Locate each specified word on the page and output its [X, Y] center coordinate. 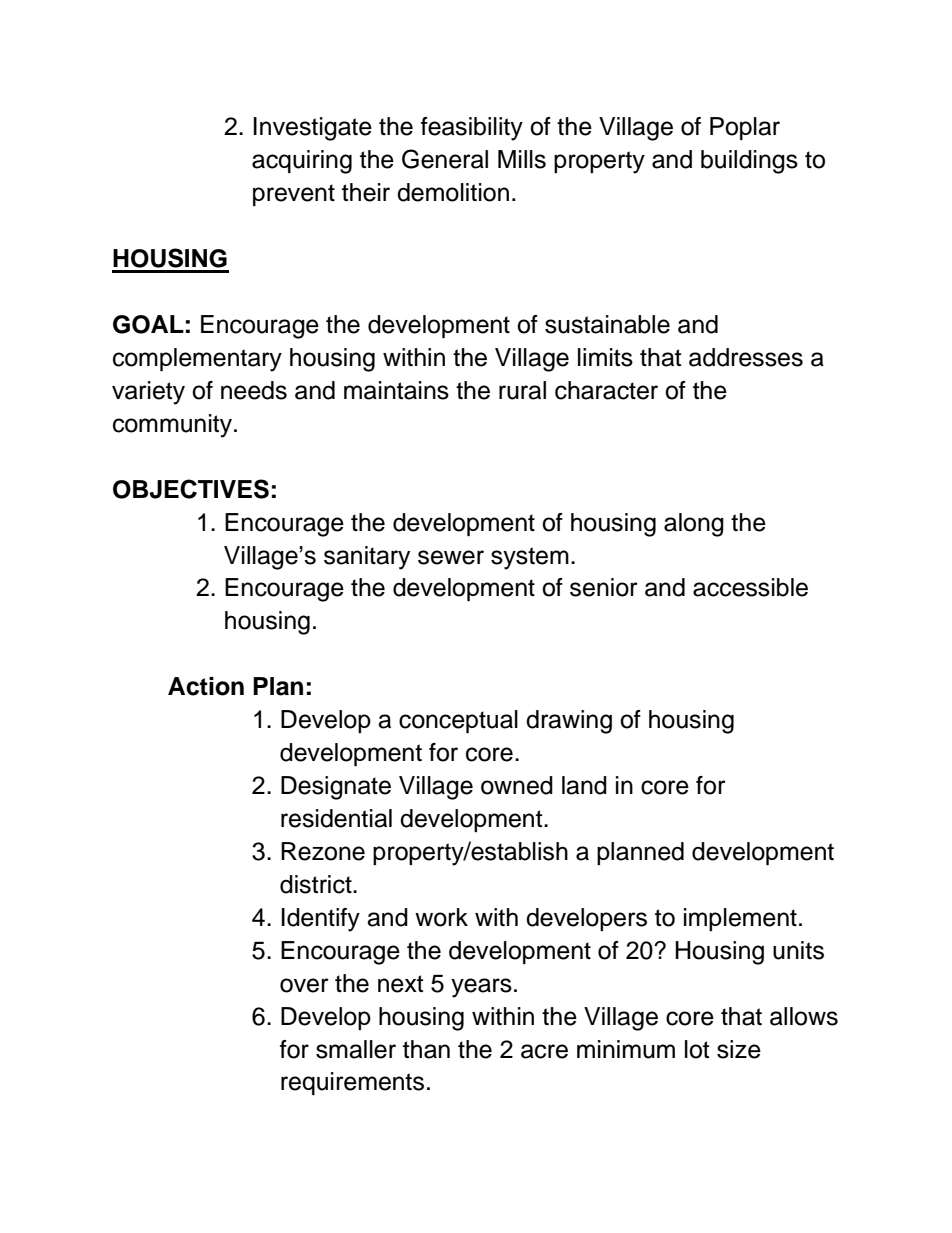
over [304, 985]
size [739, 1049]
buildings [749, 162]
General [445, 159]
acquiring [302, 162]
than [426, 1049]
